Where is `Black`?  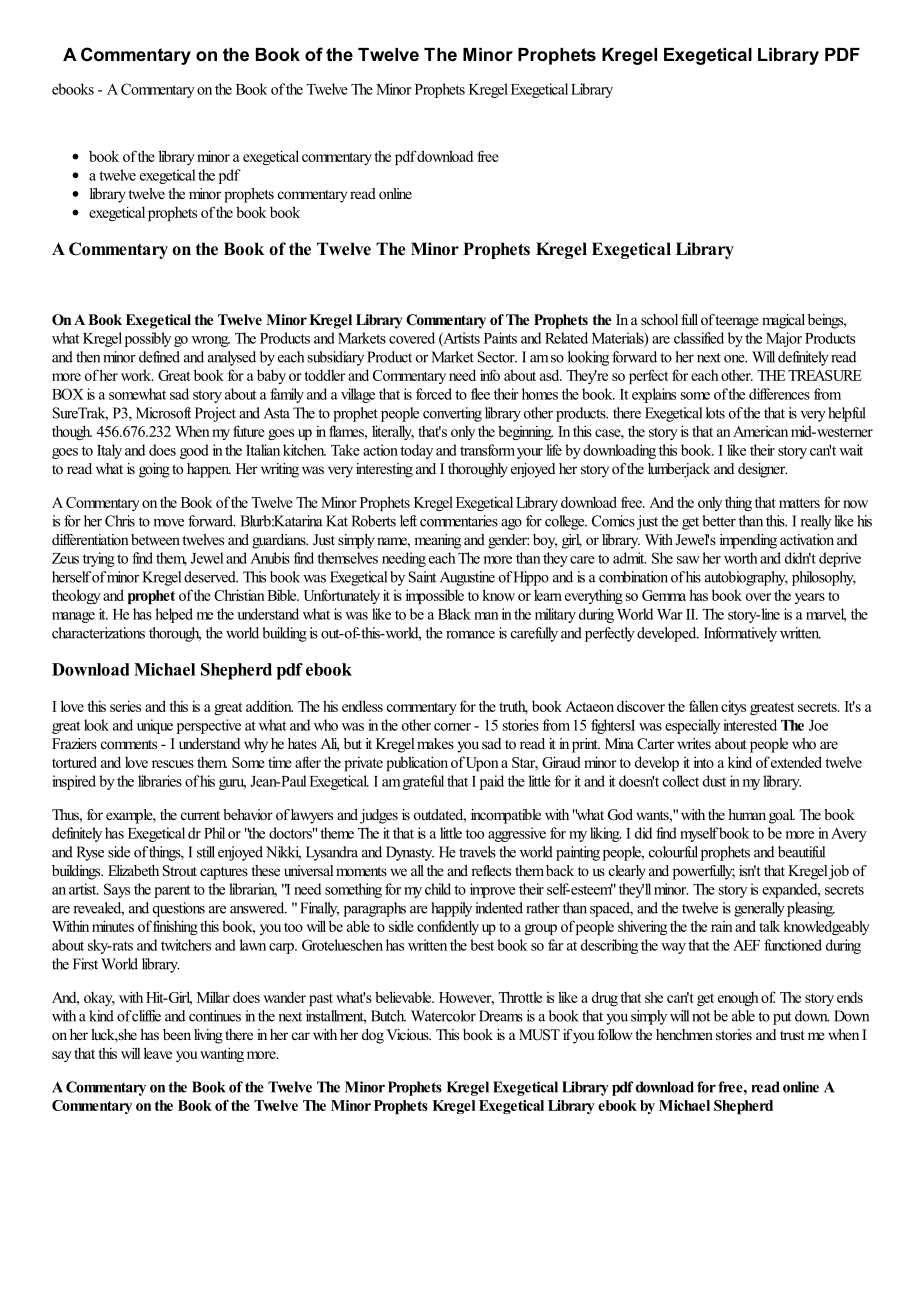
Black is located at coordinates (454, 614).
